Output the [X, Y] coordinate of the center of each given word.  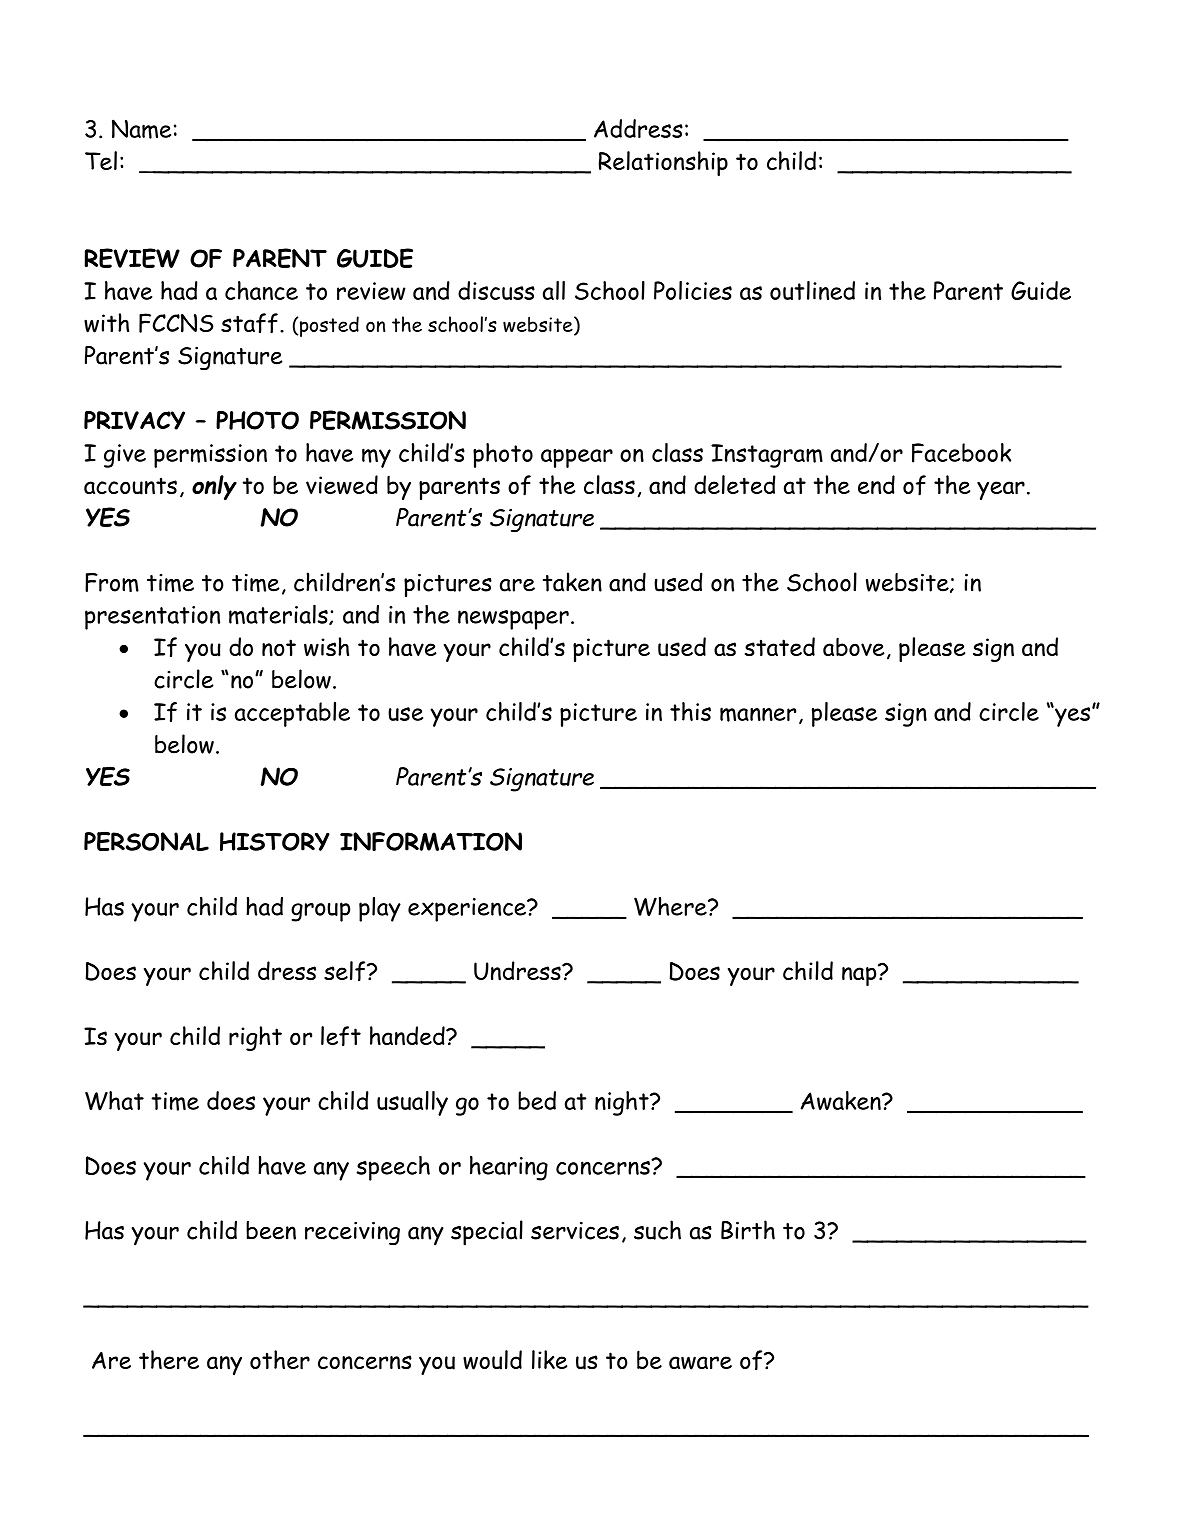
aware [700, 1363]
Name [141, 129]
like [549, 1359]
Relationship [663, 163]
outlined [812, 290]
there [169, 1359]
